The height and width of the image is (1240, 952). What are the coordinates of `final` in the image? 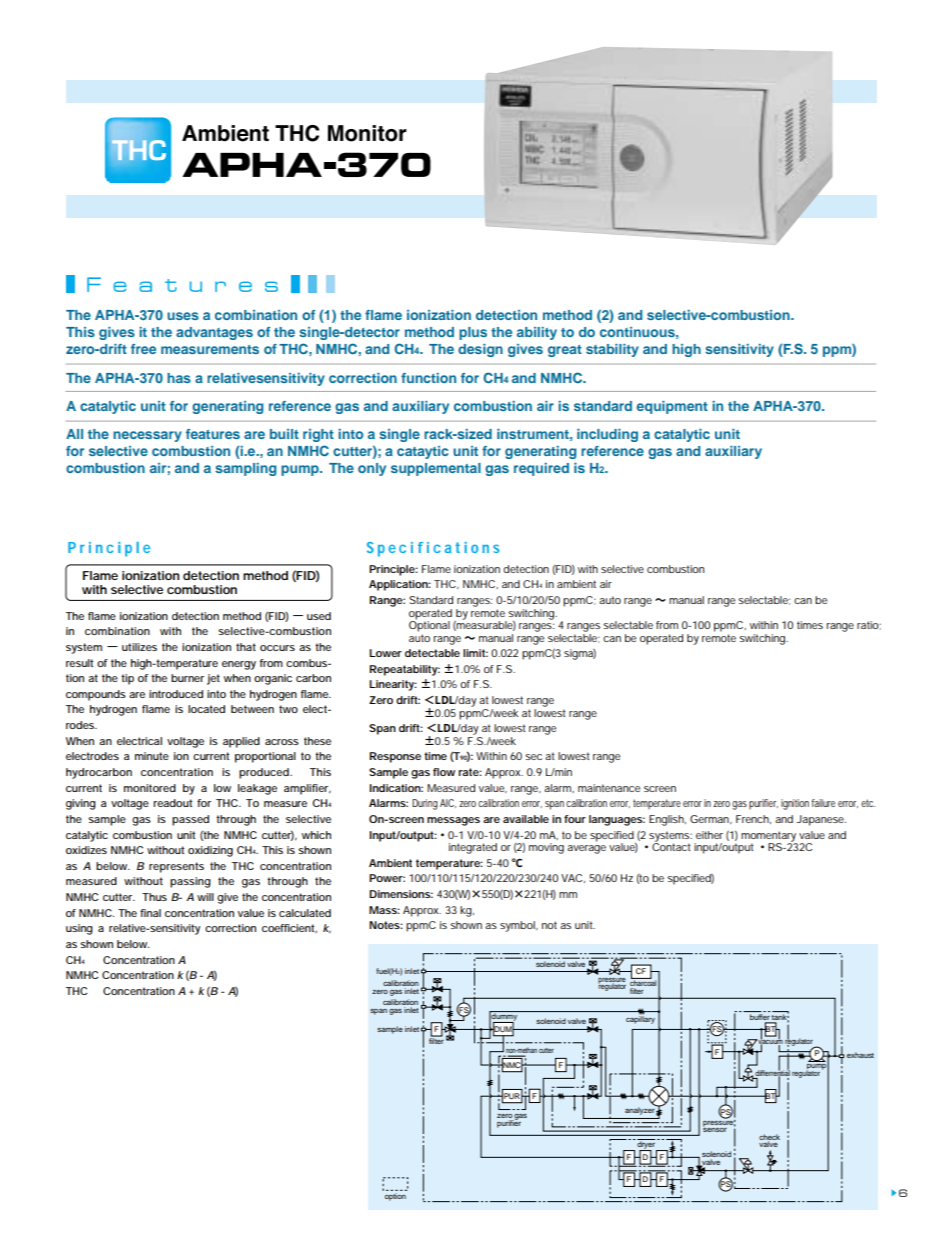 It's located at (150, 913).
